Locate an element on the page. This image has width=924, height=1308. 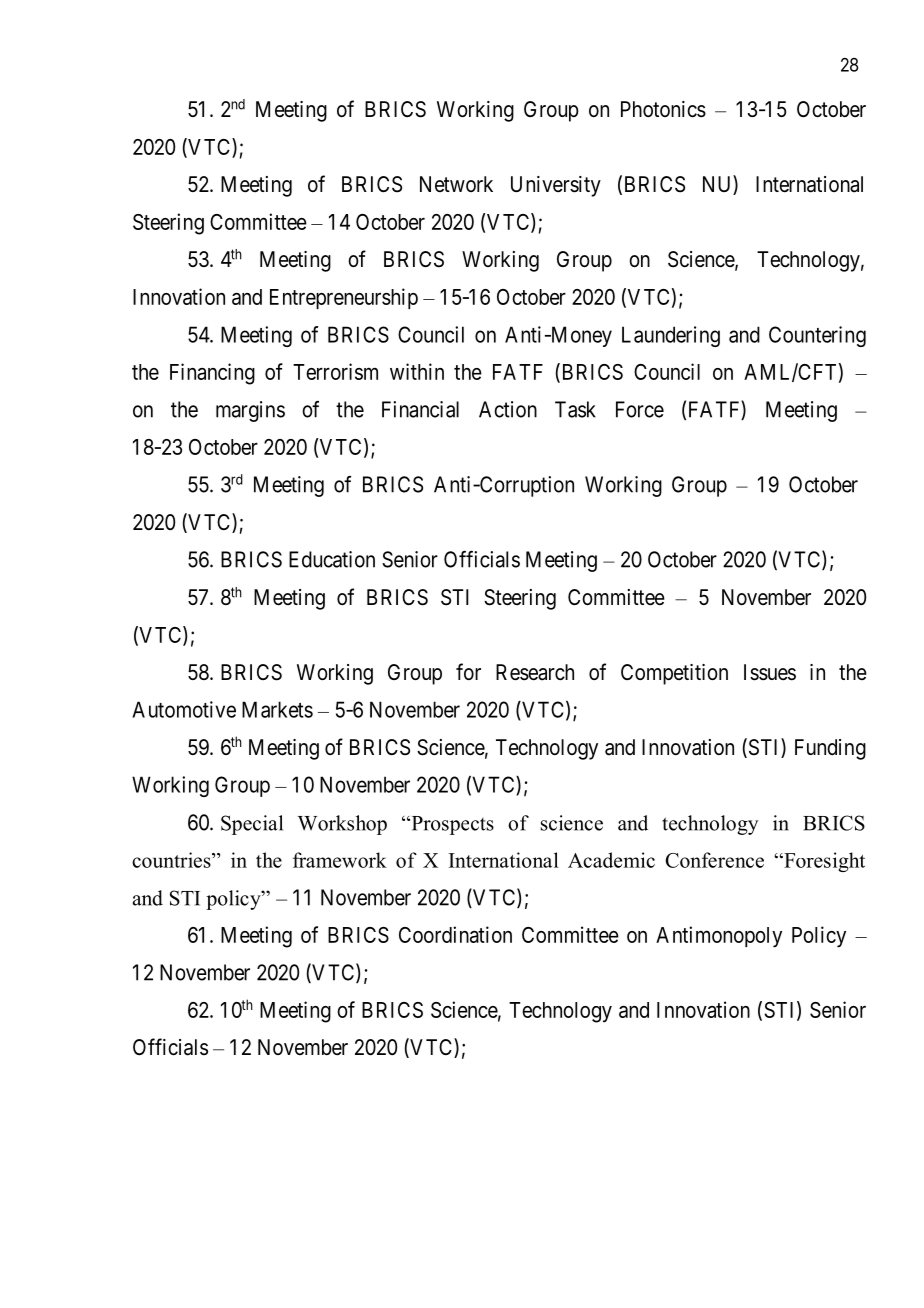
Education is located at coordinates (332, 559).
